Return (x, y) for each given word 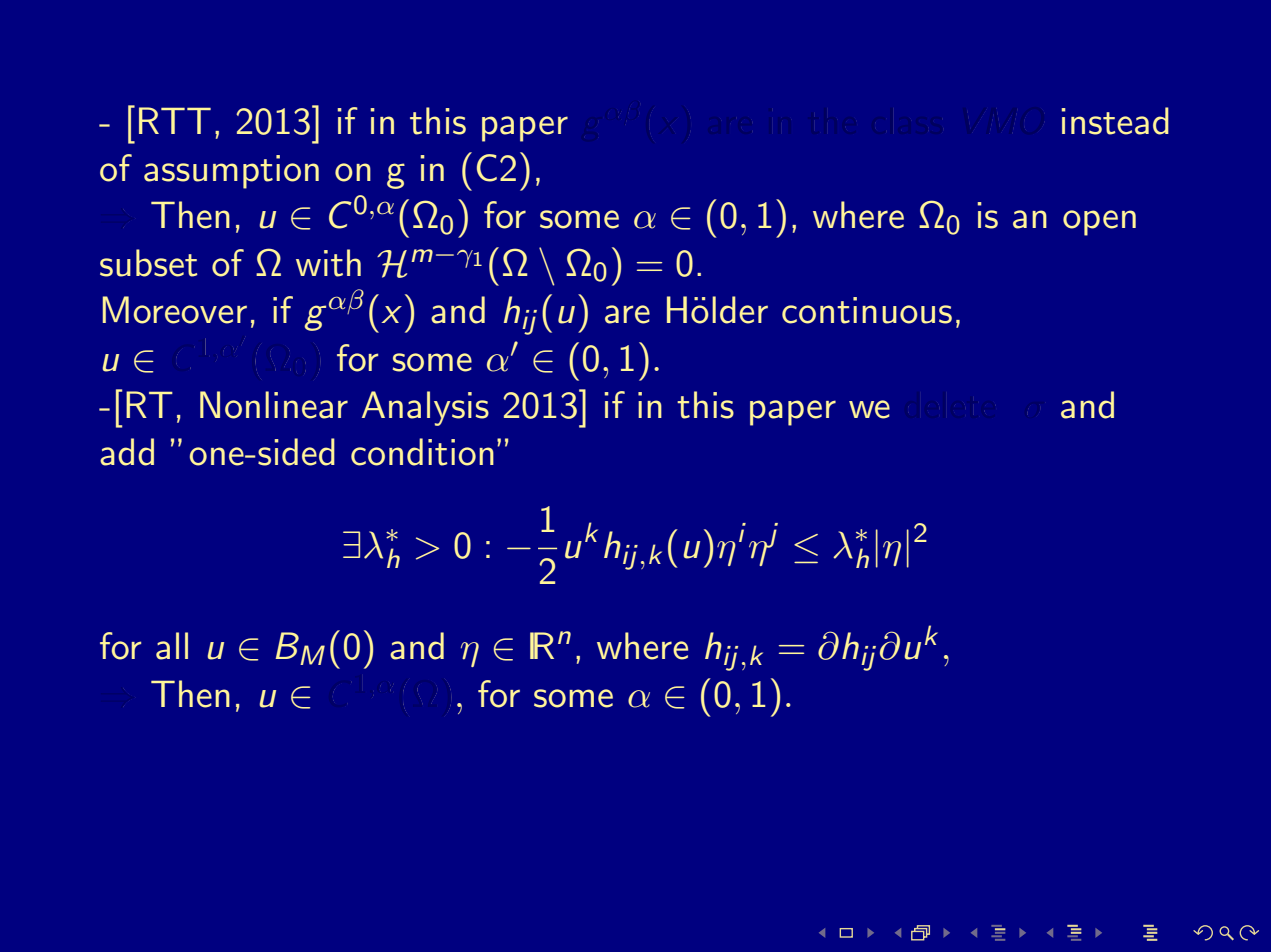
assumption (231, 172)
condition (422, 452)
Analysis (425, 408)
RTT (175, 120)
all (172, 646)
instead (1115, 121)
